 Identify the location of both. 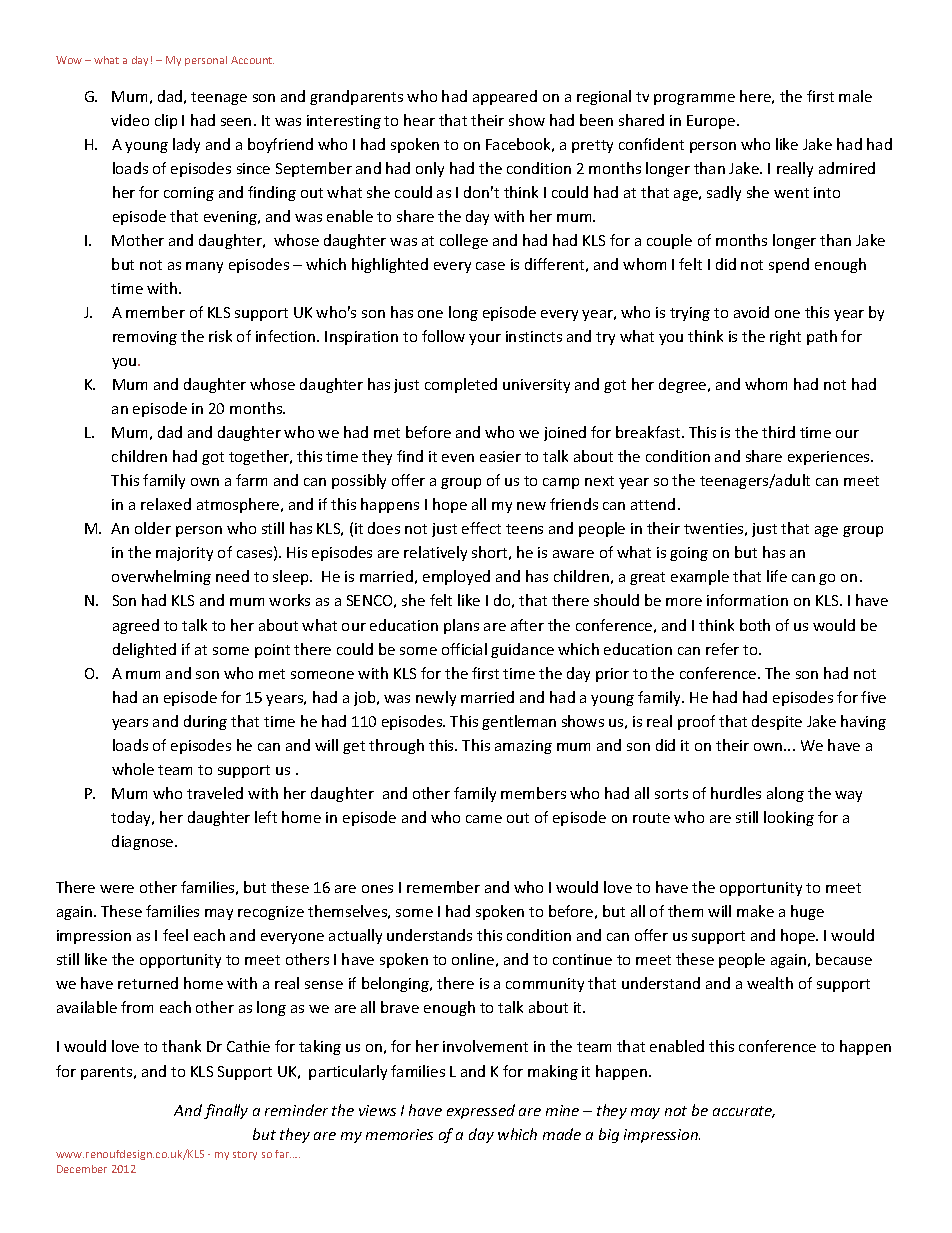
(755, 625).
